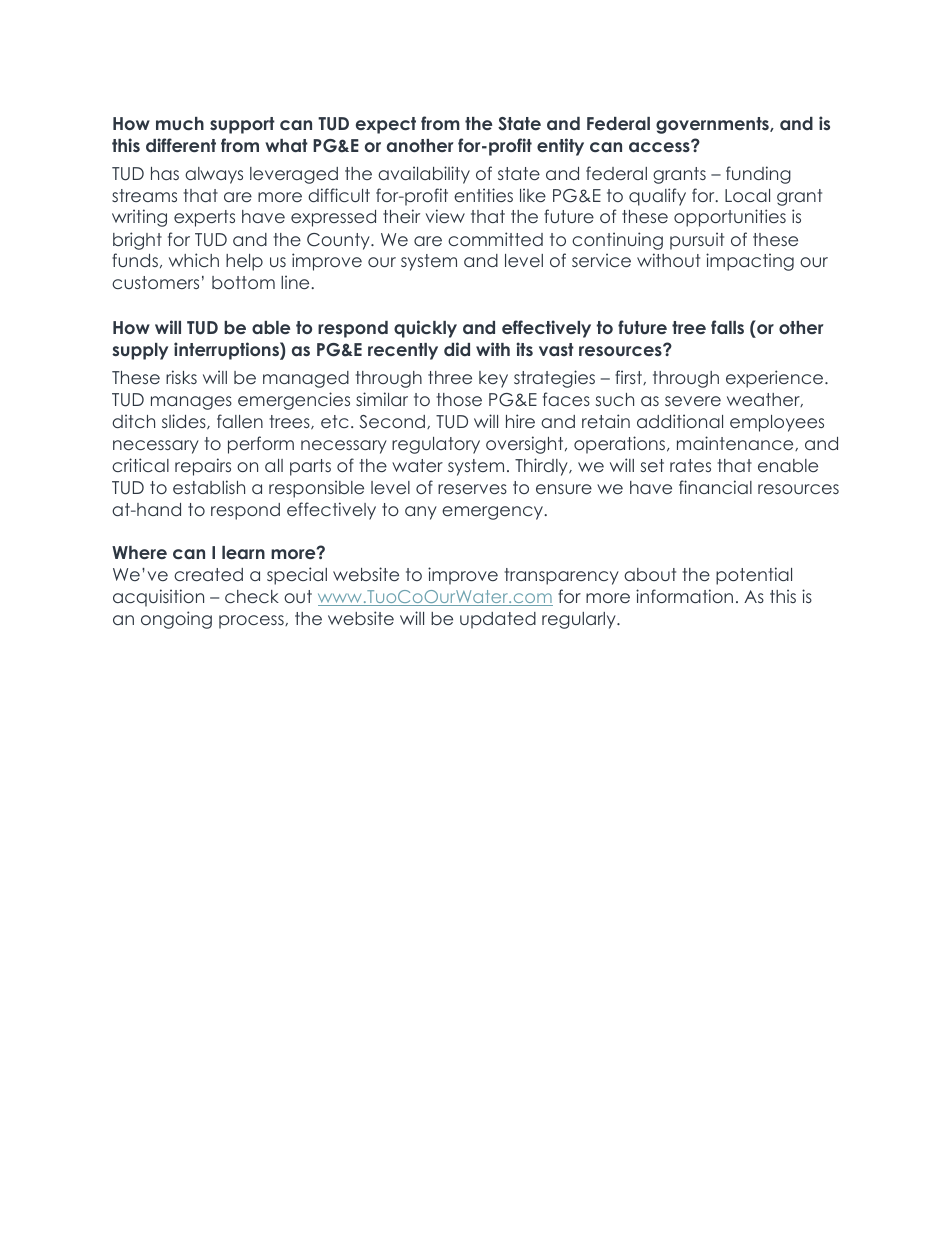 This screenshot has width=952, height=1233. Describe the element at coordinates (194, 260) in the screenshot. I see `which` at that location.
